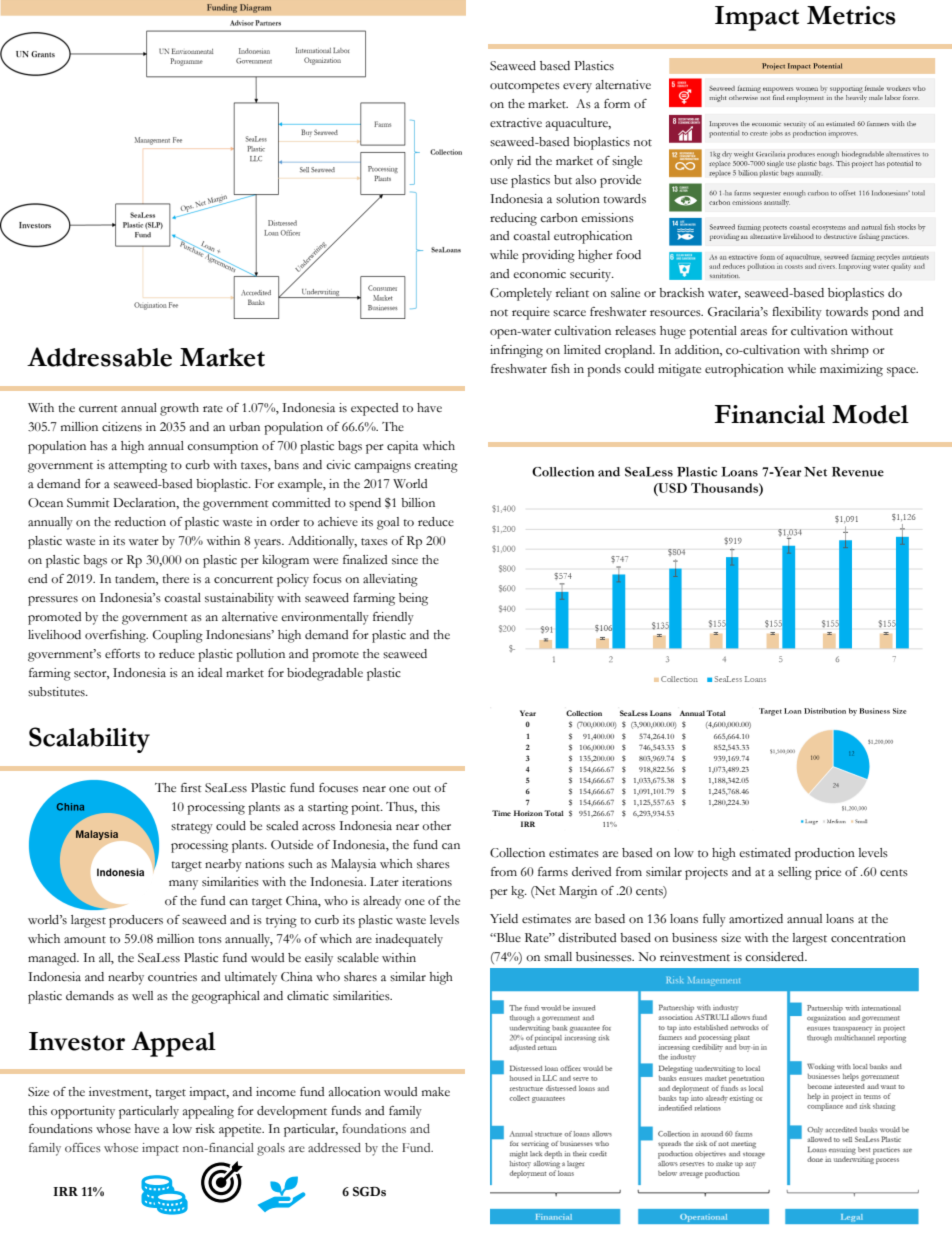 The image size is (952, 1233). Describe the element at coordinates (205, 1129) in the screenshot. I see `risk` at that location.
